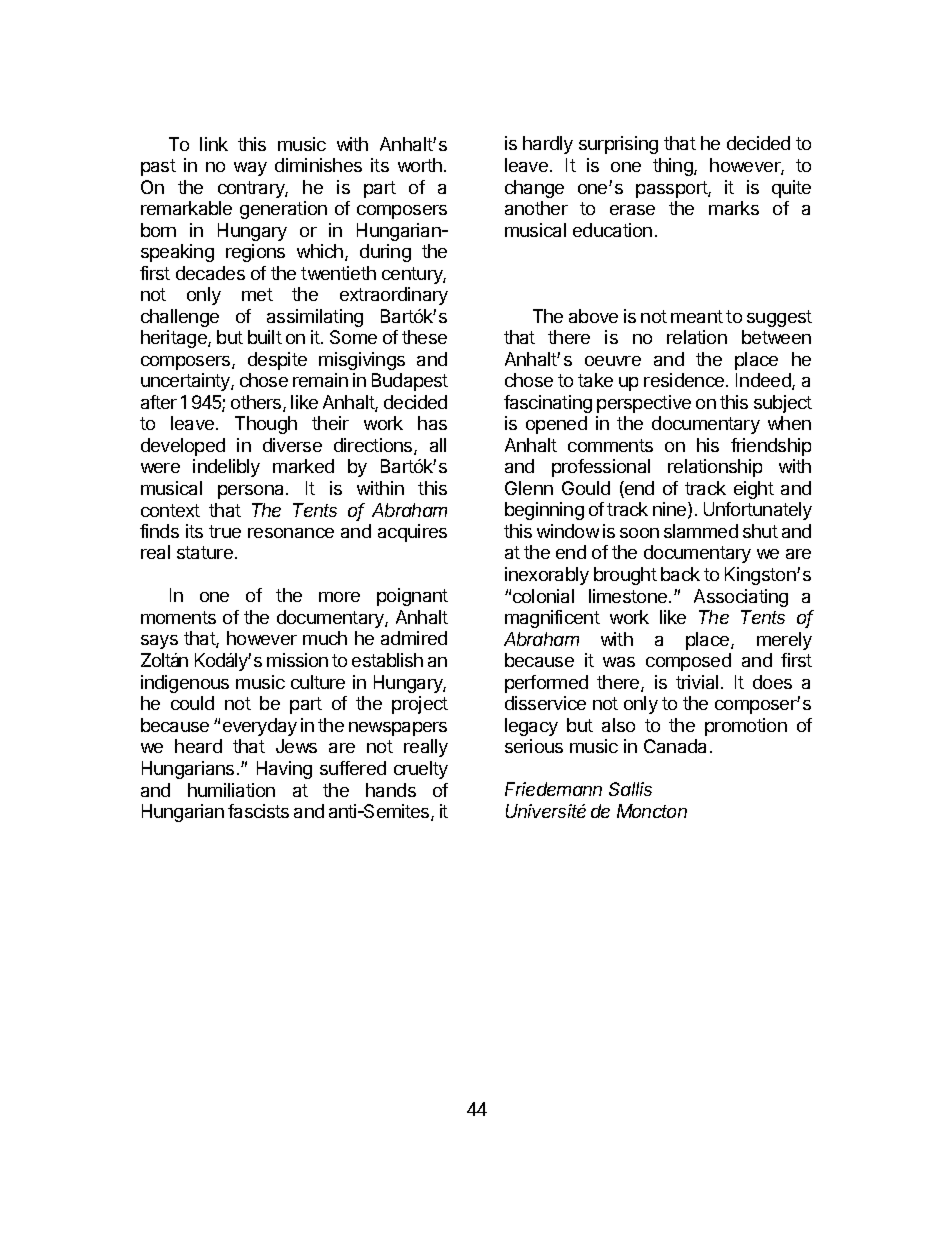  What do you see at coordinates (421, 770) in the screenshot?
I see `cruelty` at bounding box center [421, 770].
